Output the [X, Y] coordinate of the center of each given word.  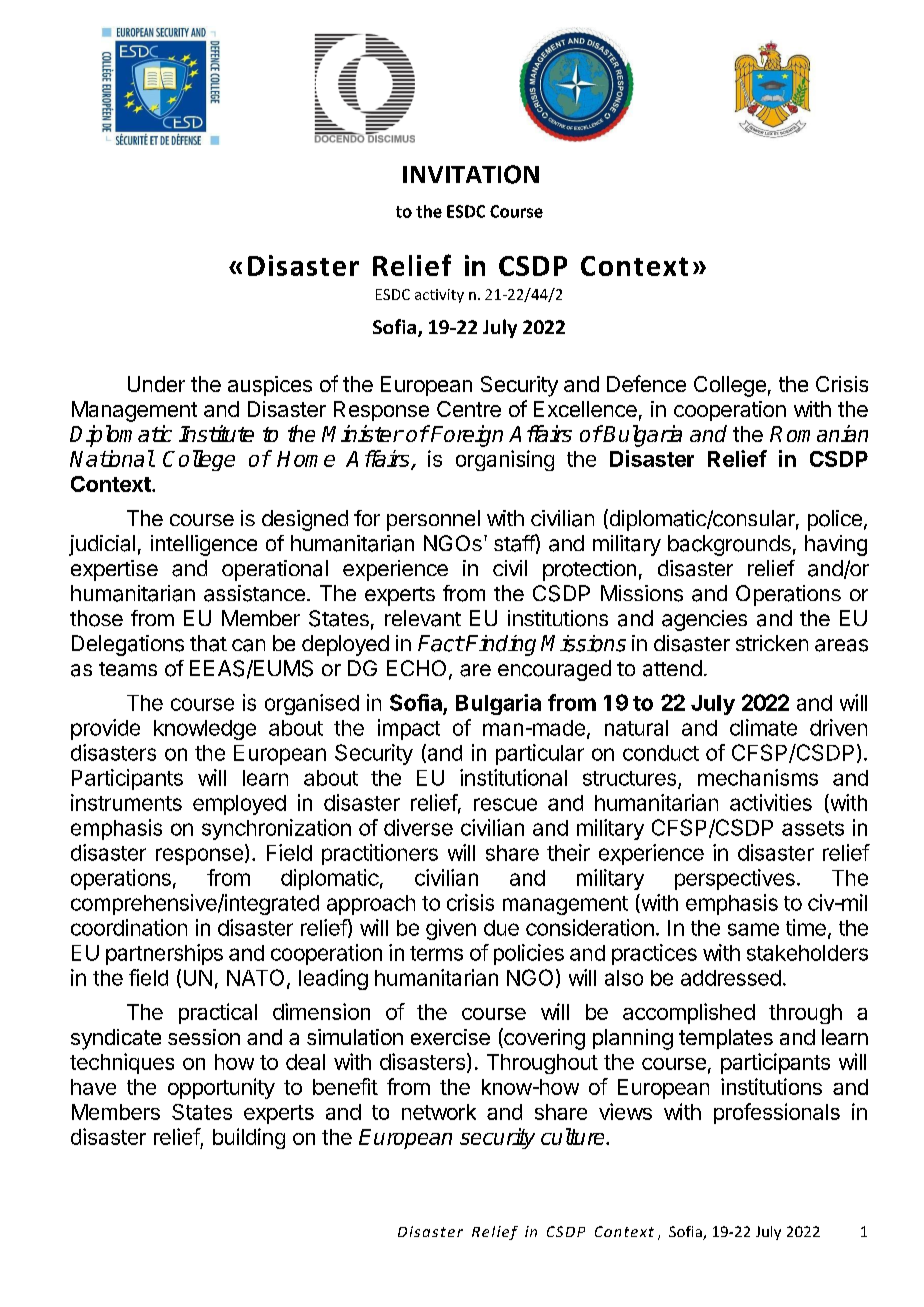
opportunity [221, 1088]
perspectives [735, 879]
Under [156, 384]
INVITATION [471, 174]
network [439, 1112]
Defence [646, 383]
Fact [441, 643]
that [208, 643]
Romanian [819, 433]
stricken [772, 643]
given [451, 929]
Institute [216, 433]
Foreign [466, 436]
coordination [129, 927]
